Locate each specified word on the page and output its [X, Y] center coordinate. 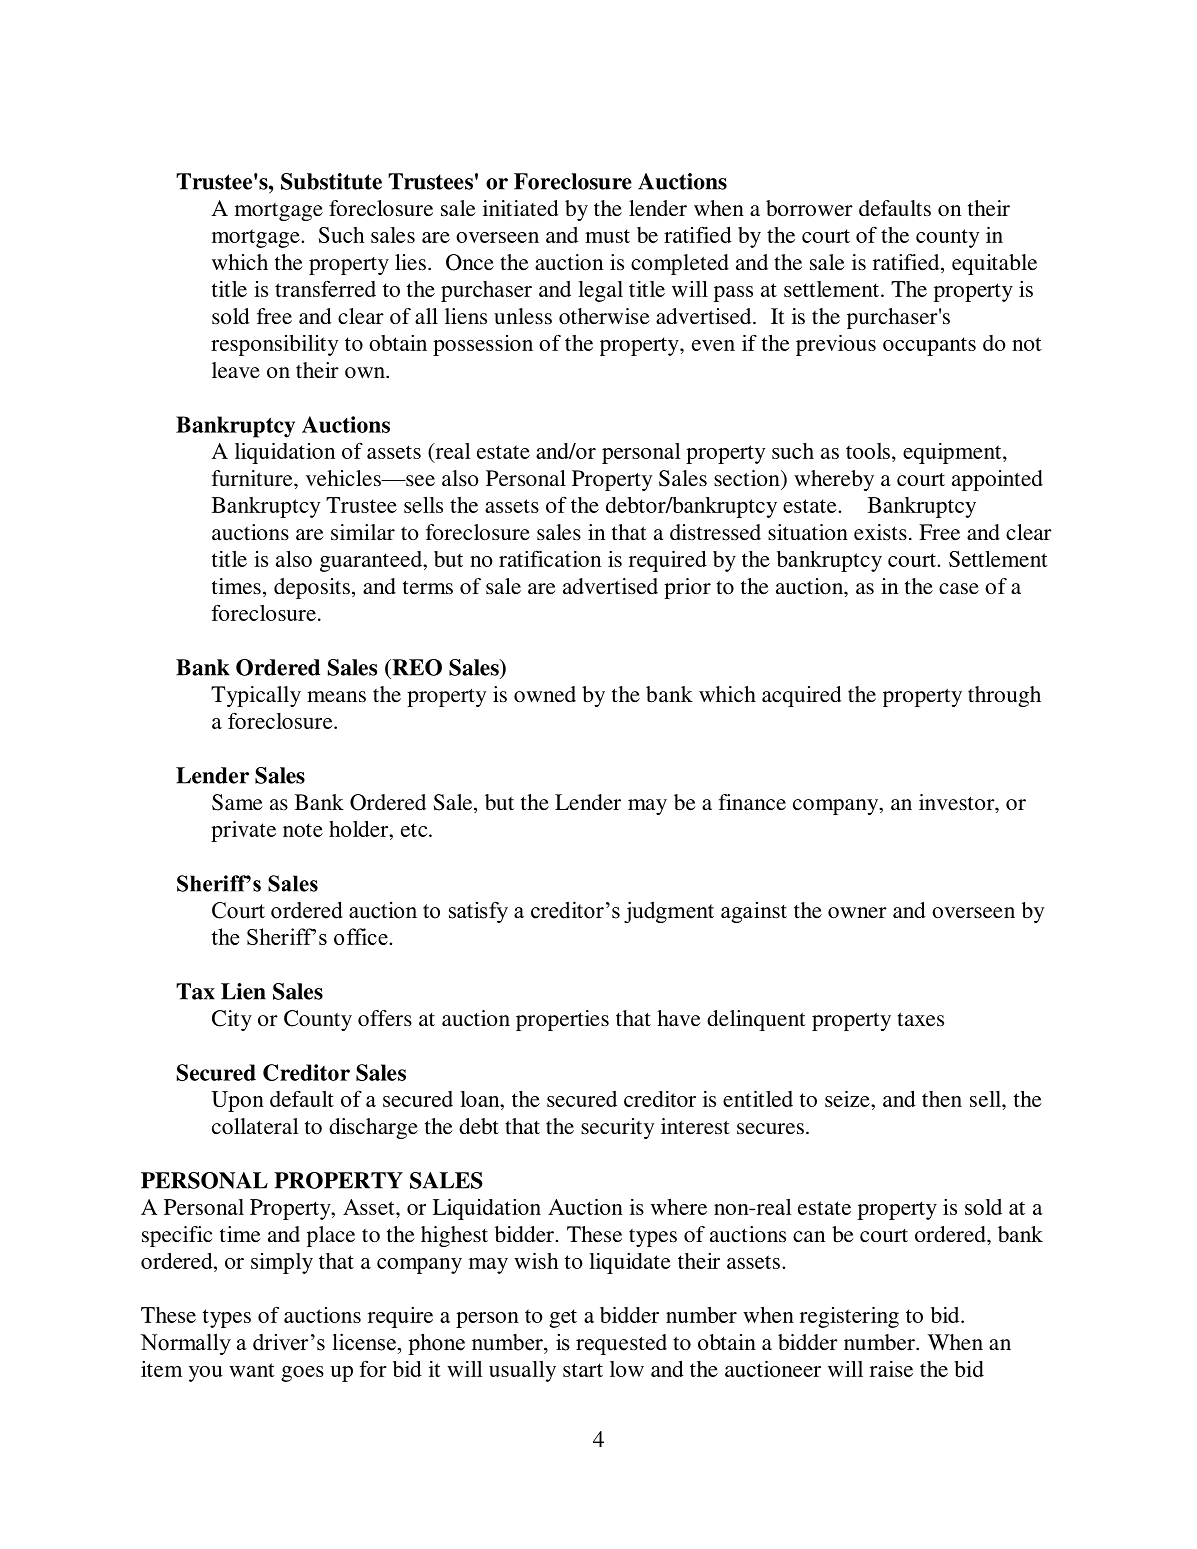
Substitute [331, 181]
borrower [809, 208]
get [563, 1318]
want [252, 1370]
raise [891, 1369]
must [607, 236]
